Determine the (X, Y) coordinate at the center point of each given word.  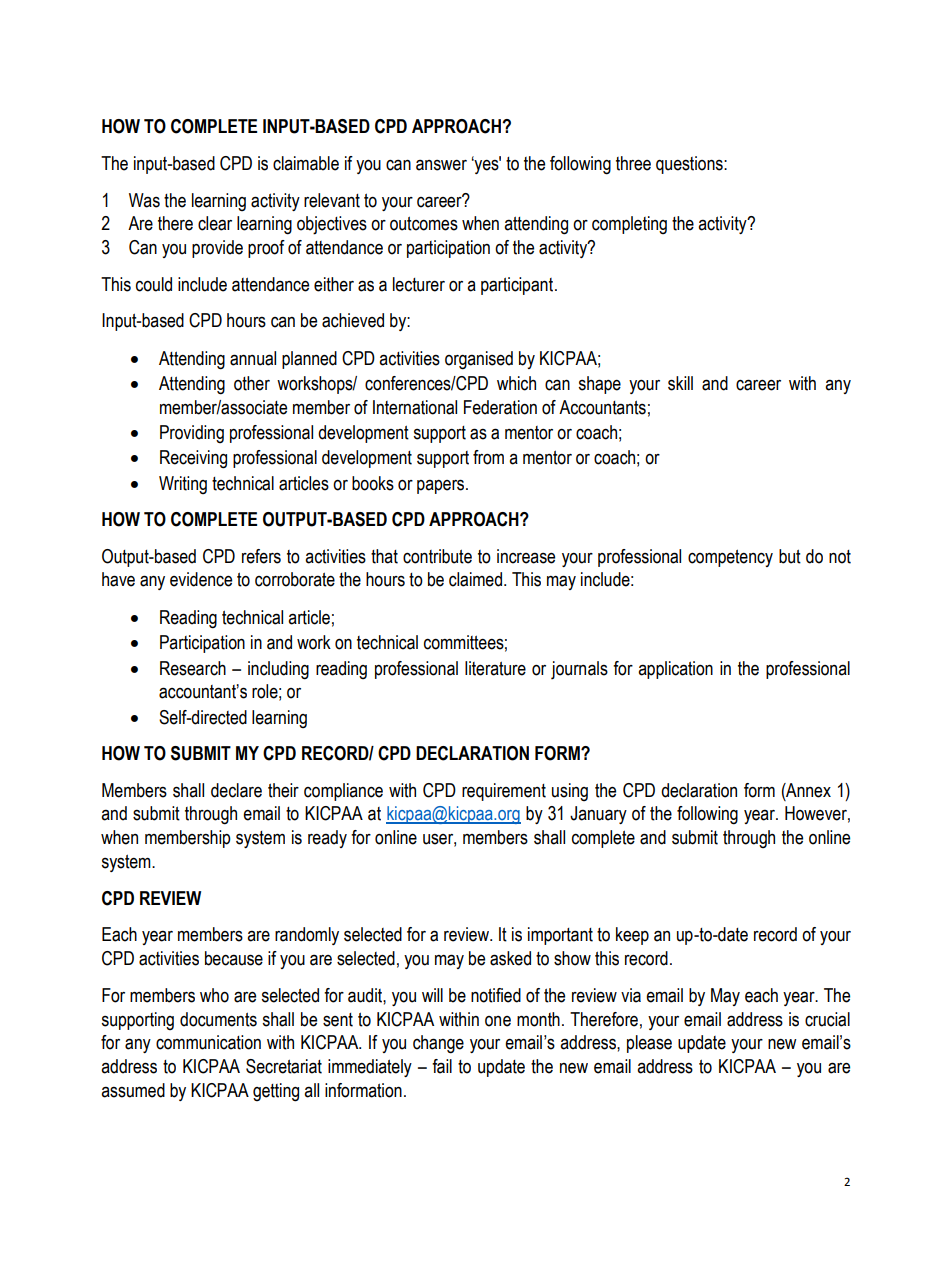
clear (215, 223)
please (649, 1044)
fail (442, 1066)
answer (441, 165)
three (633, 163)
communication (208, 1042)
